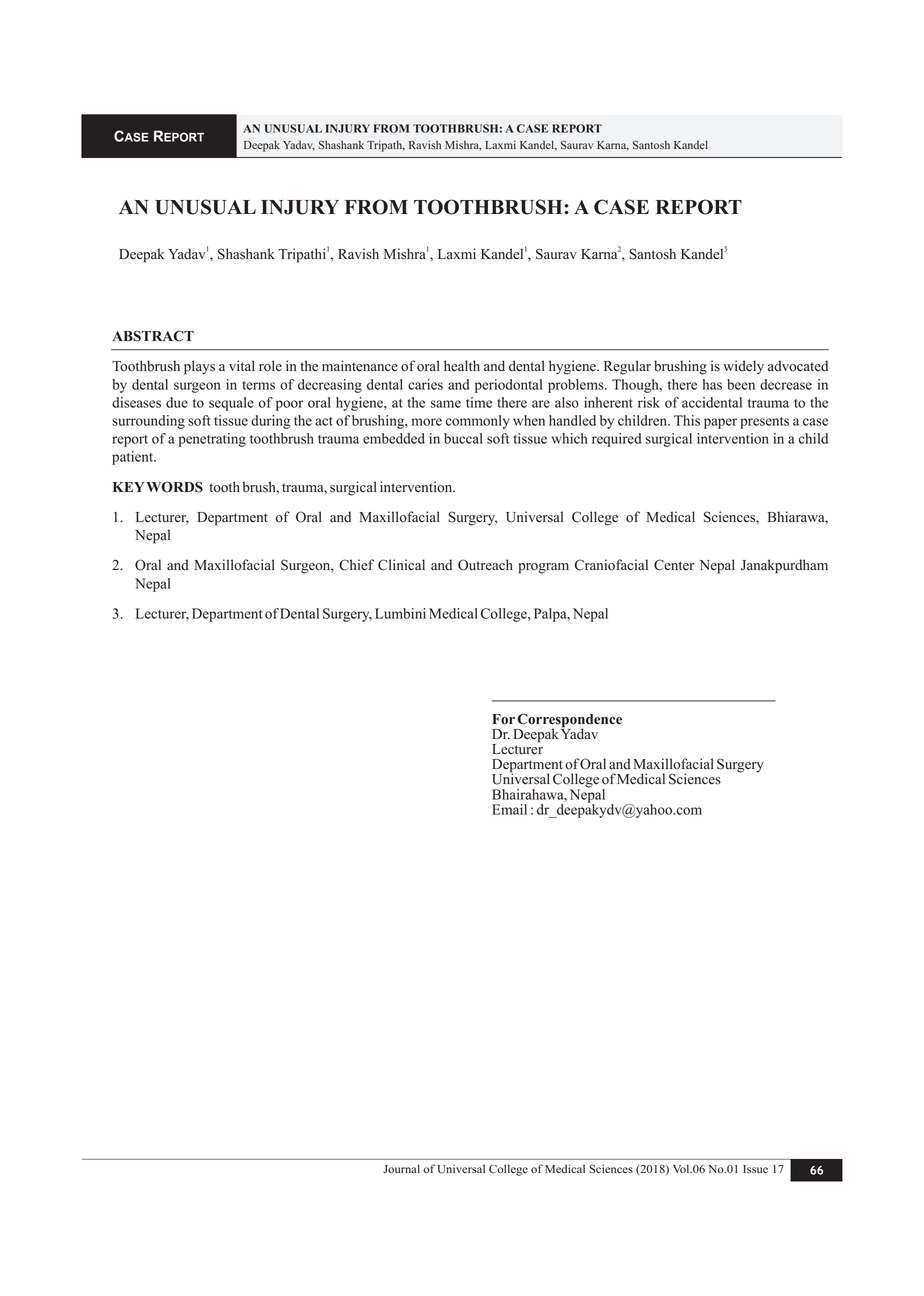 The height and width of the document is (1296, 924). What do you see at coordinates (400, 613) in the document?
I see `Lumbini` at bounding box center [400, 613].
